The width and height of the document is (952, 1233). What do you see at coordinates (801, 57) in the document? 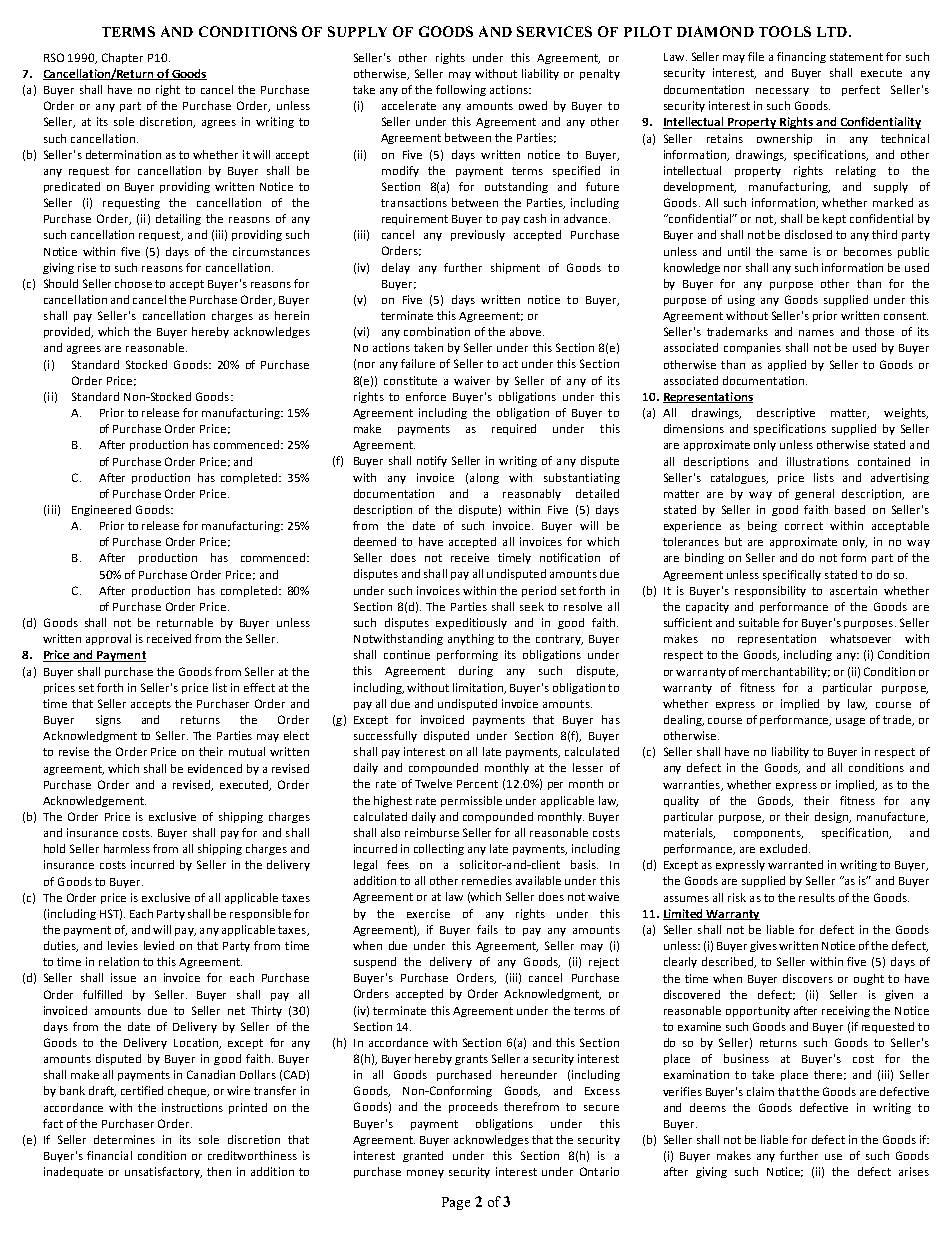
I see `financing` at bounding box center [801, 57].
